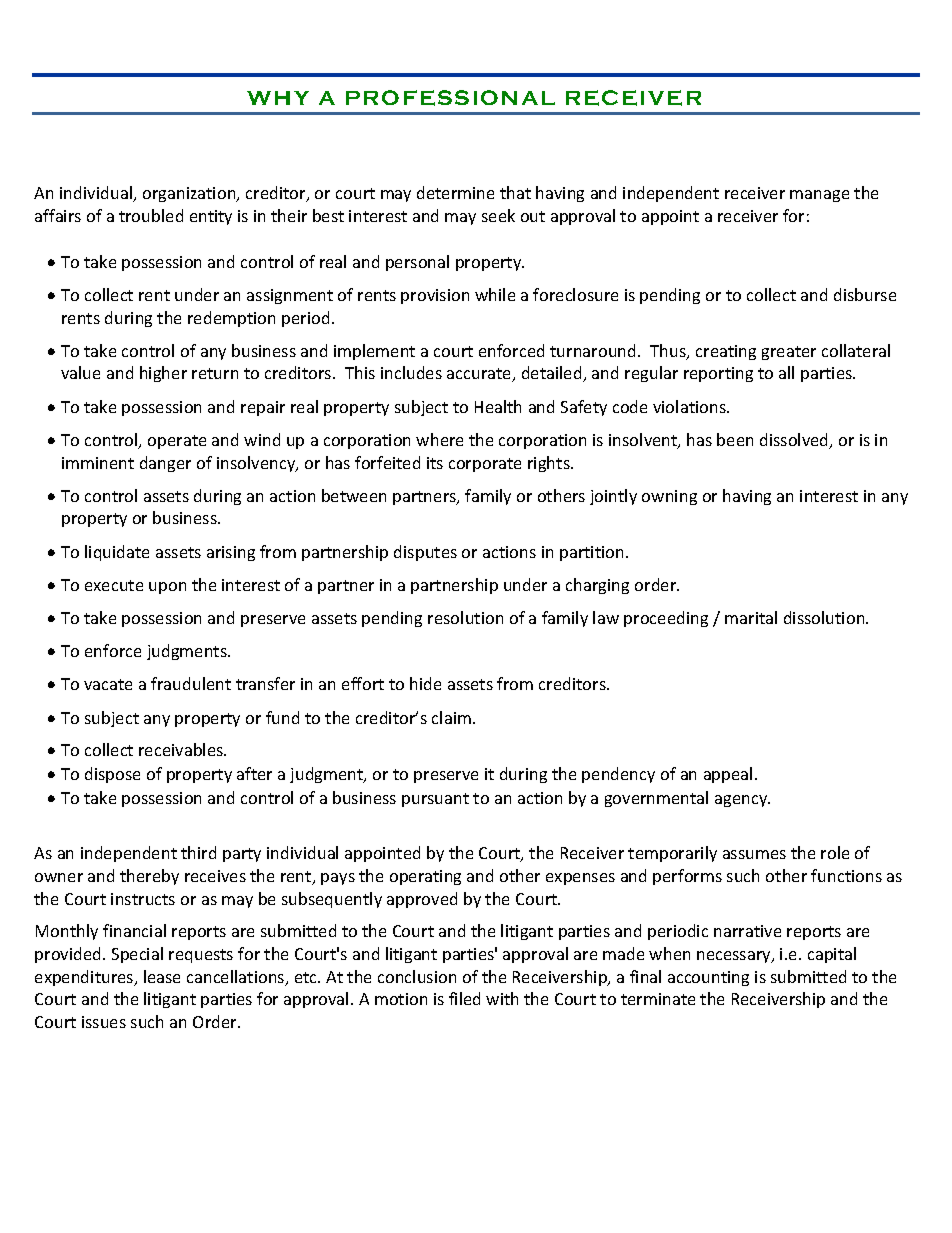 This document has height=1233, width=952. Describe the element at coordinates (162, 976) in the document. I see `lease` at that location.
